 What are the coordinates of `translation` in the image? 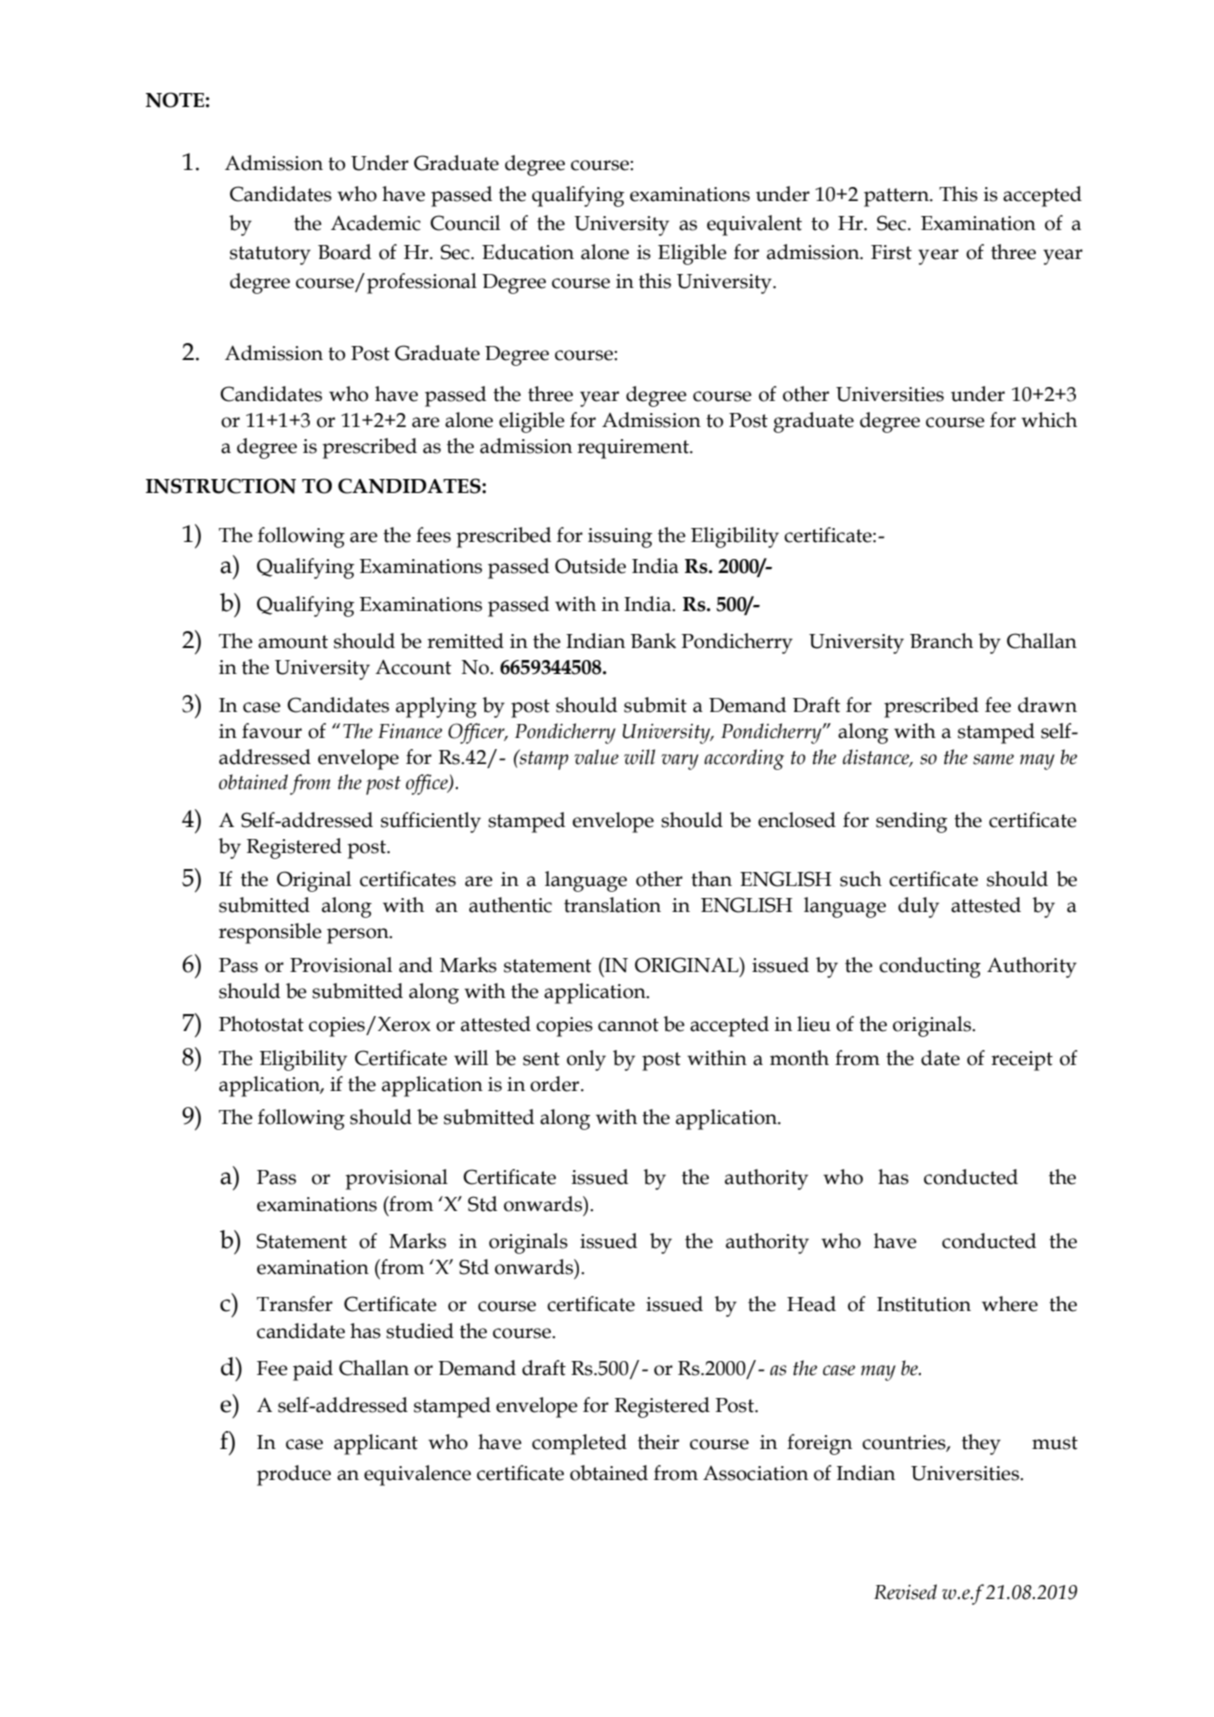 It's located at (612, 905).
